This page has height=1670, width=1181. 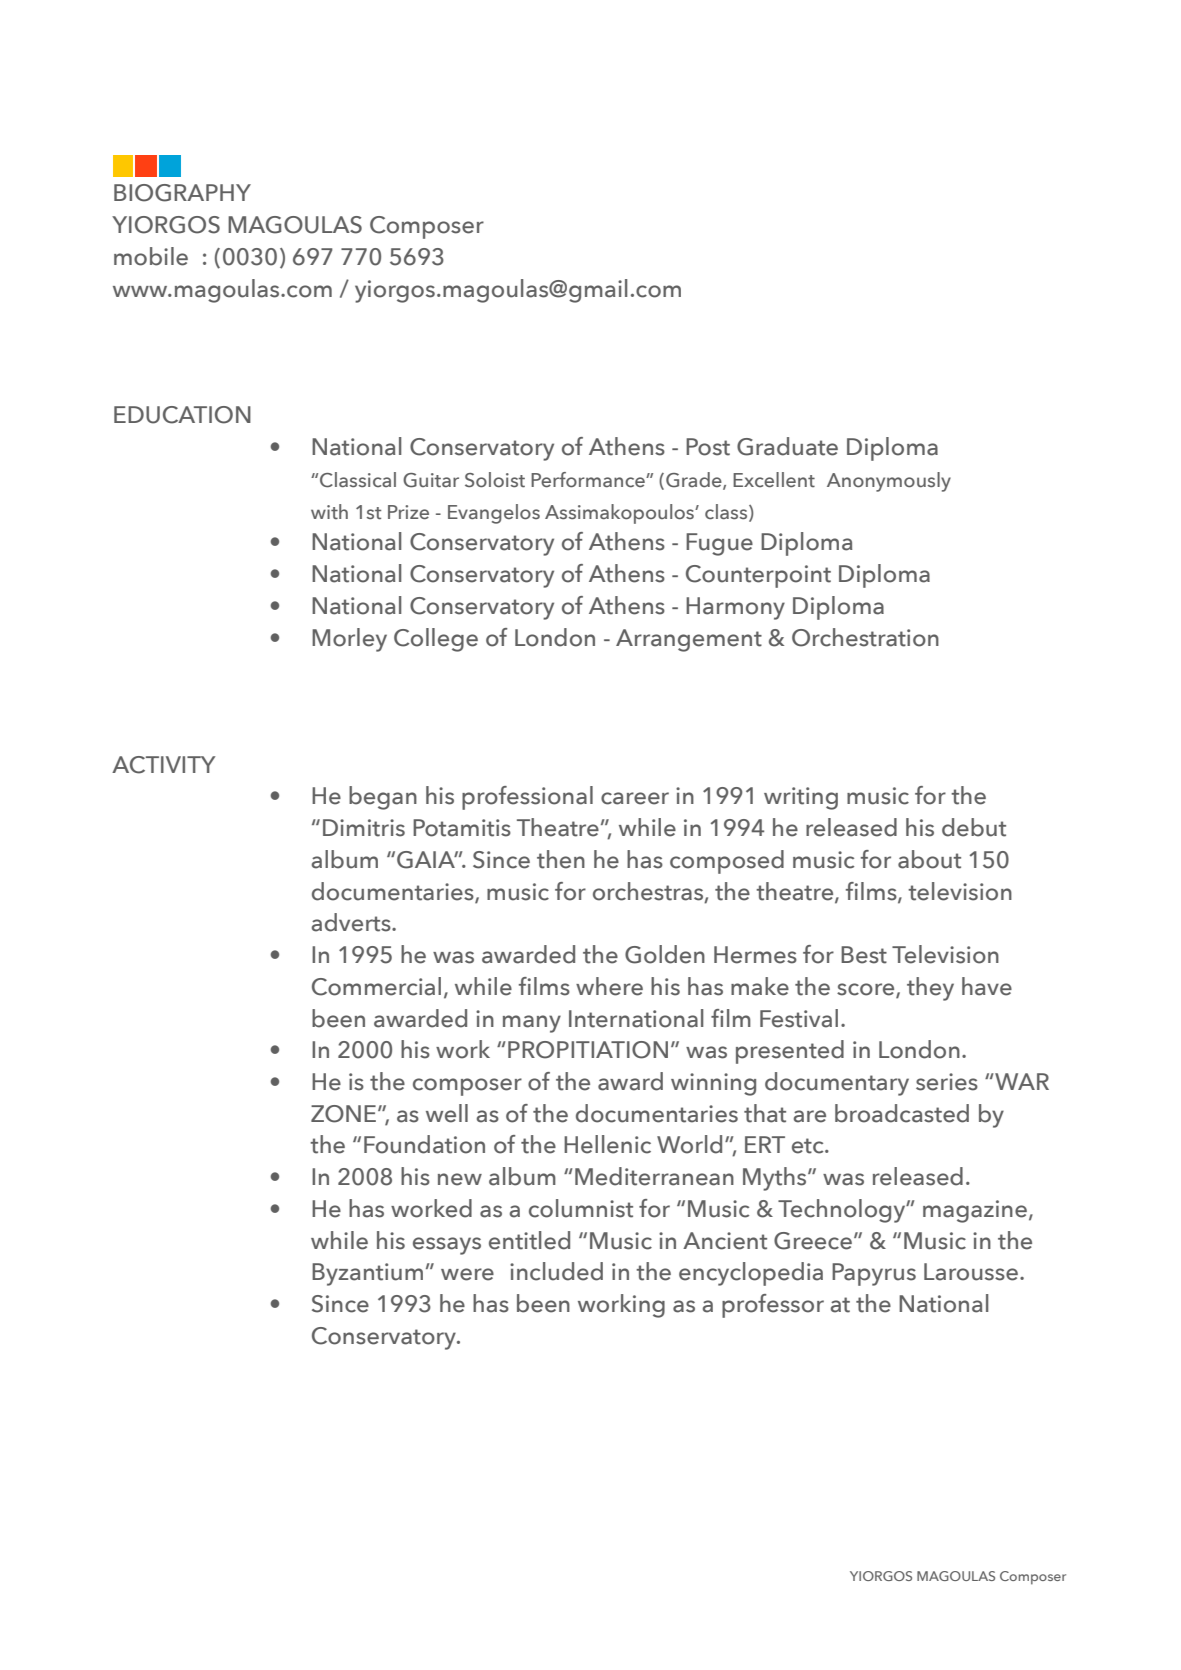 I want to click on ACTIVITY, so click(x=164, y=765).
